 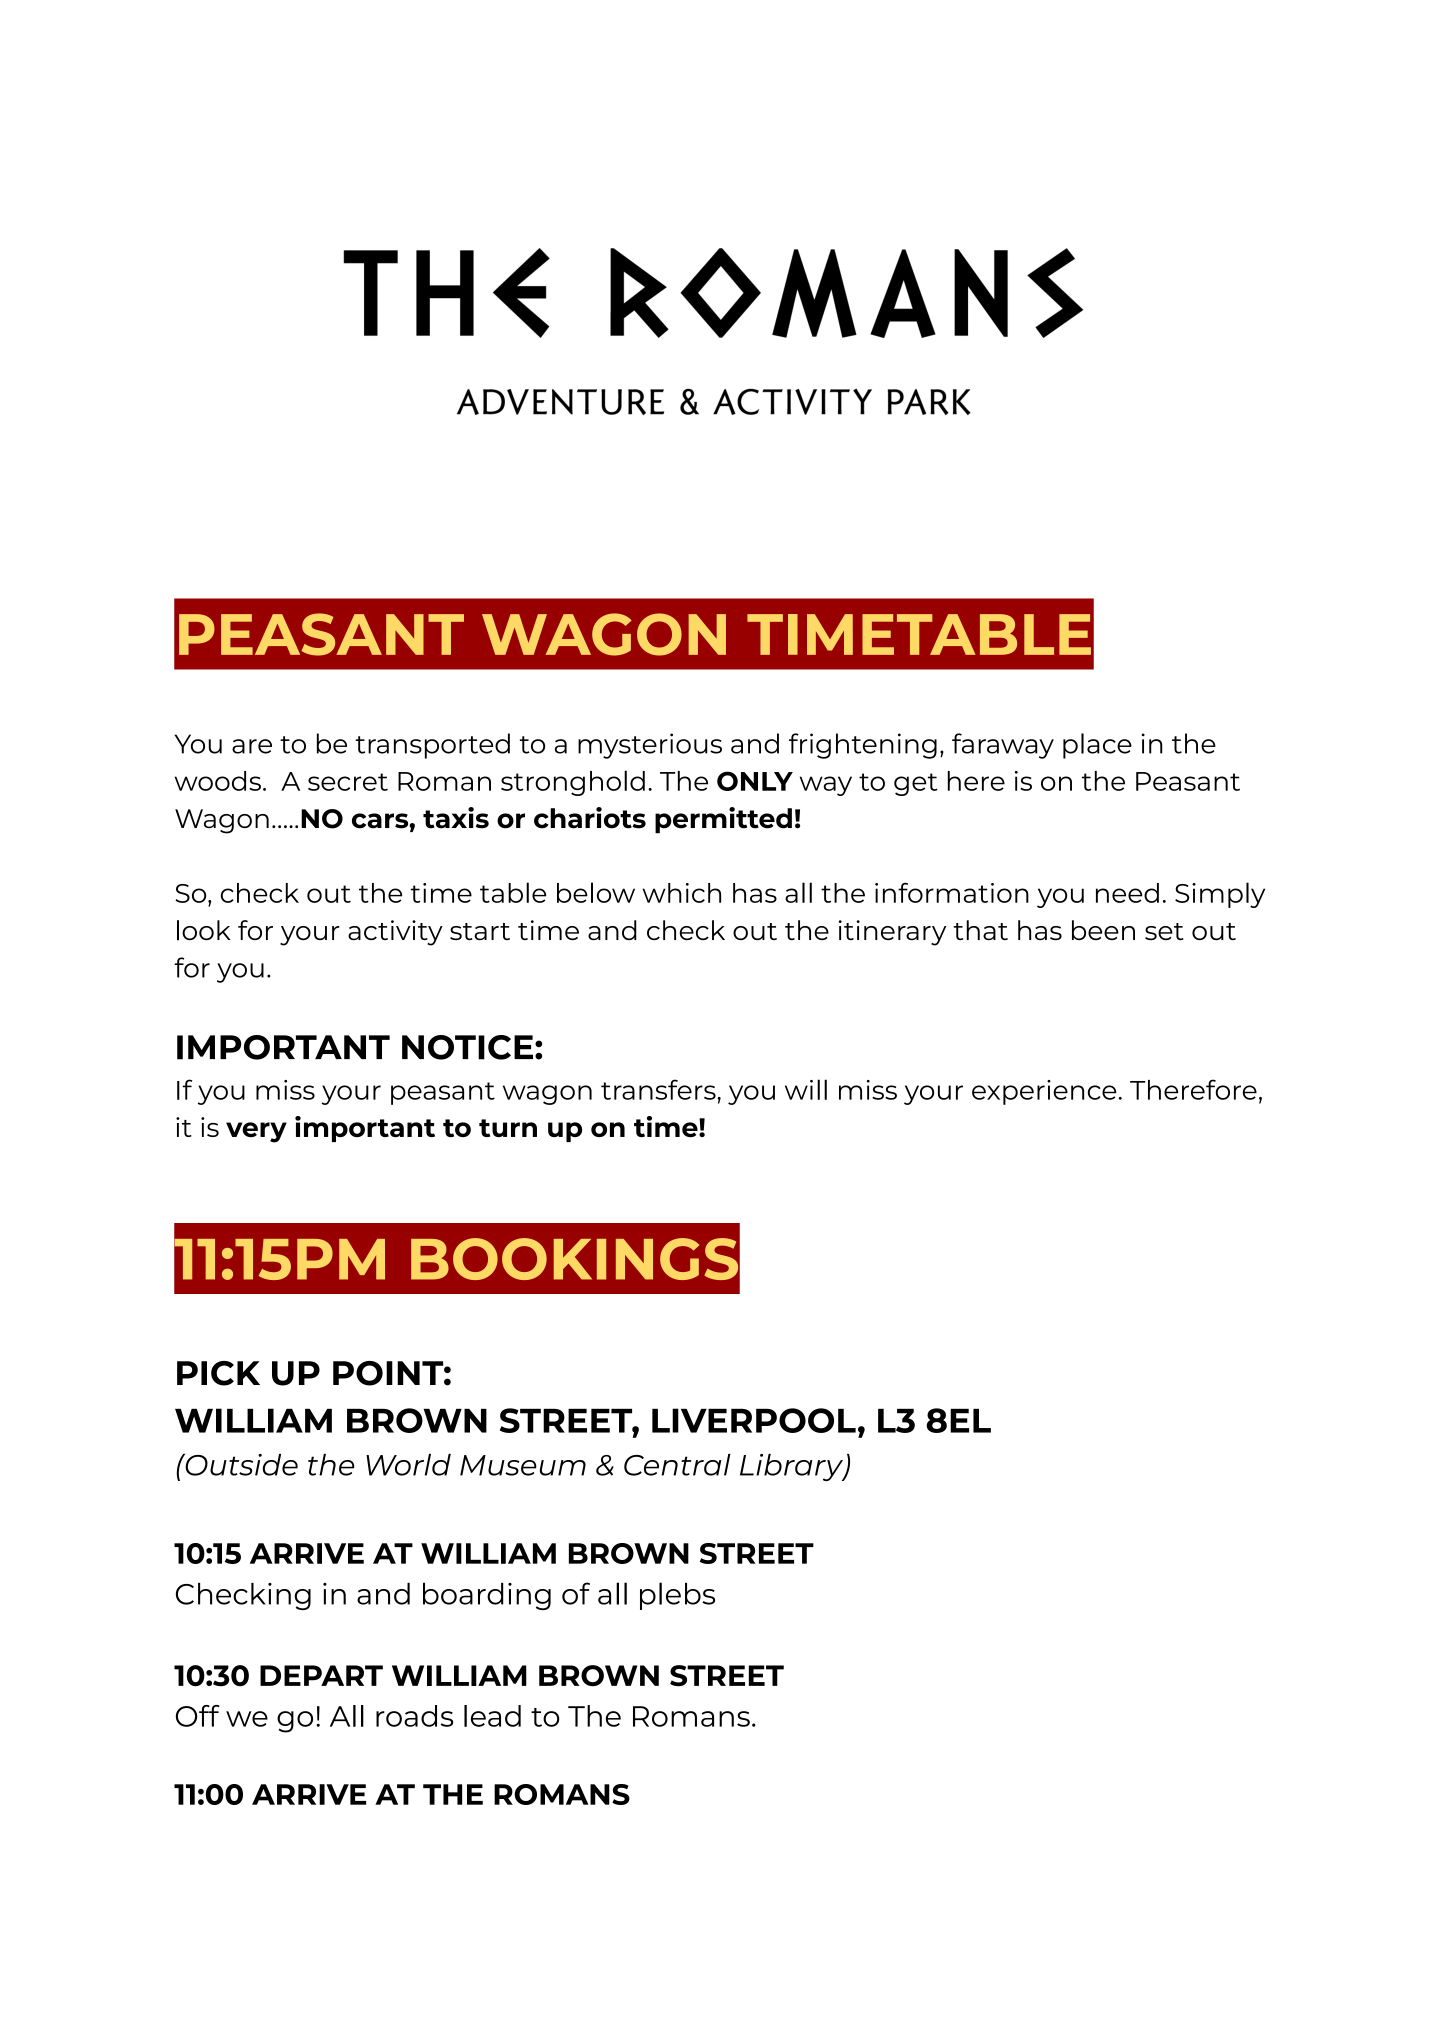 I want to click on Outside, so click(x=240, y=1465).
